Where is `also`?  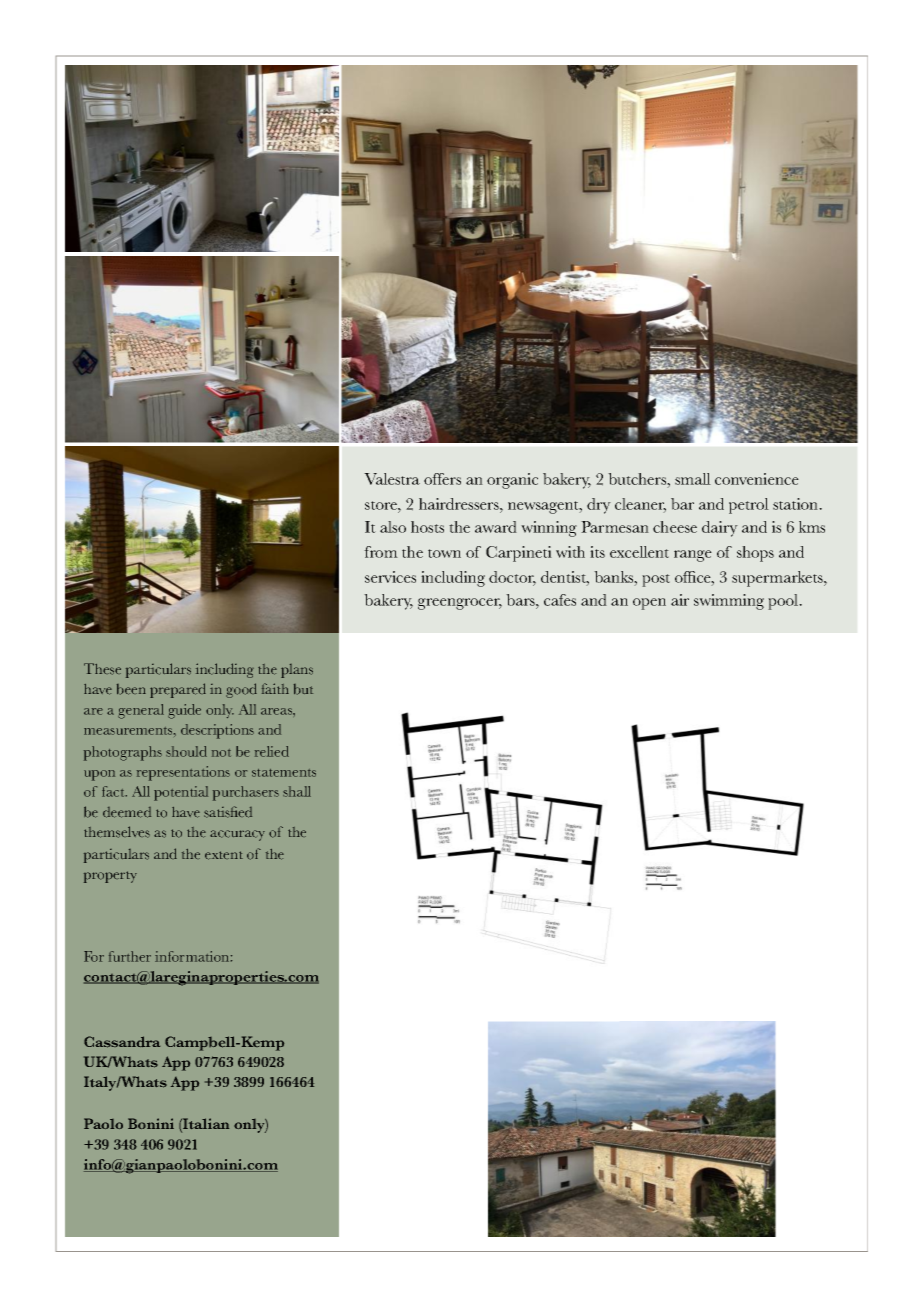 also is located at coordinates (393, 527).
